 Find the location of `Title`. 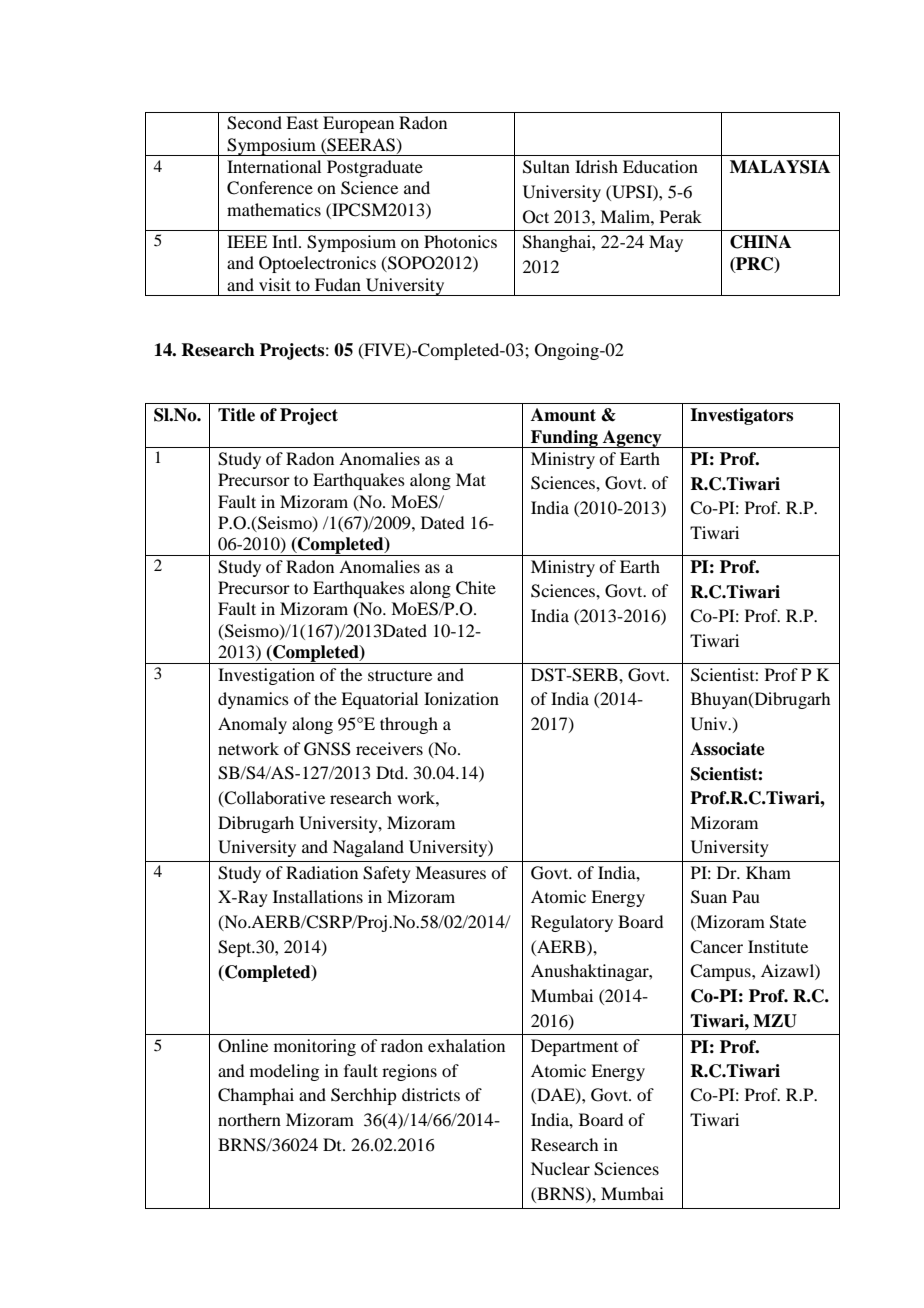

Title is located at coordinates (236, 415).
